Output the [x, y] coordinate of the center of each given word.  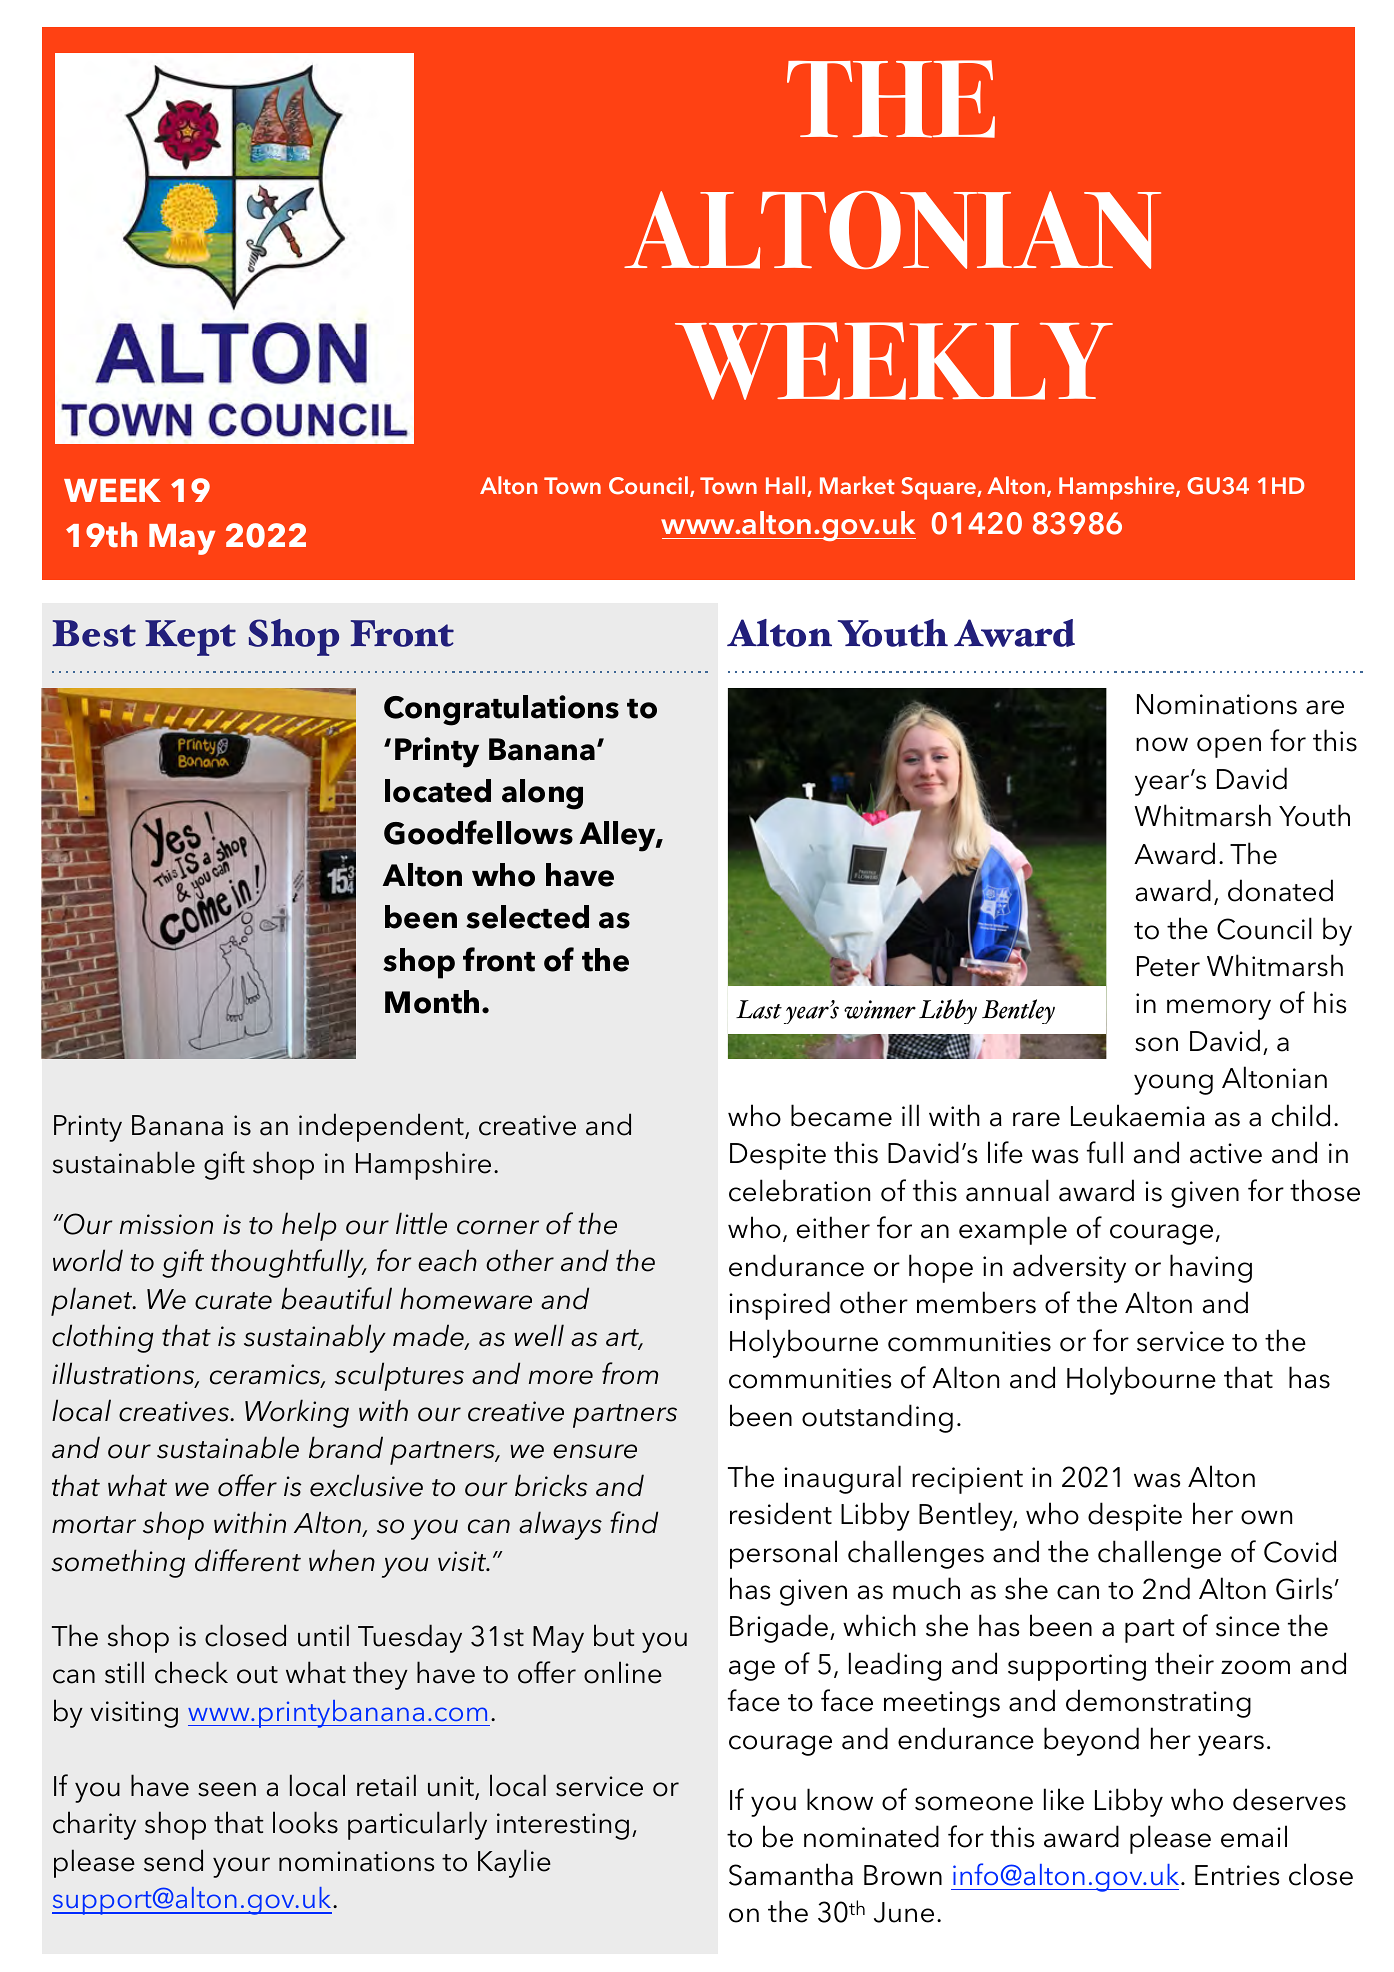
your [241, 1867]
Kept [190, 638]
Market [857, 485]
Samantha [791, 1874]
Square [939, 488]
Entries [1237, 1875]
